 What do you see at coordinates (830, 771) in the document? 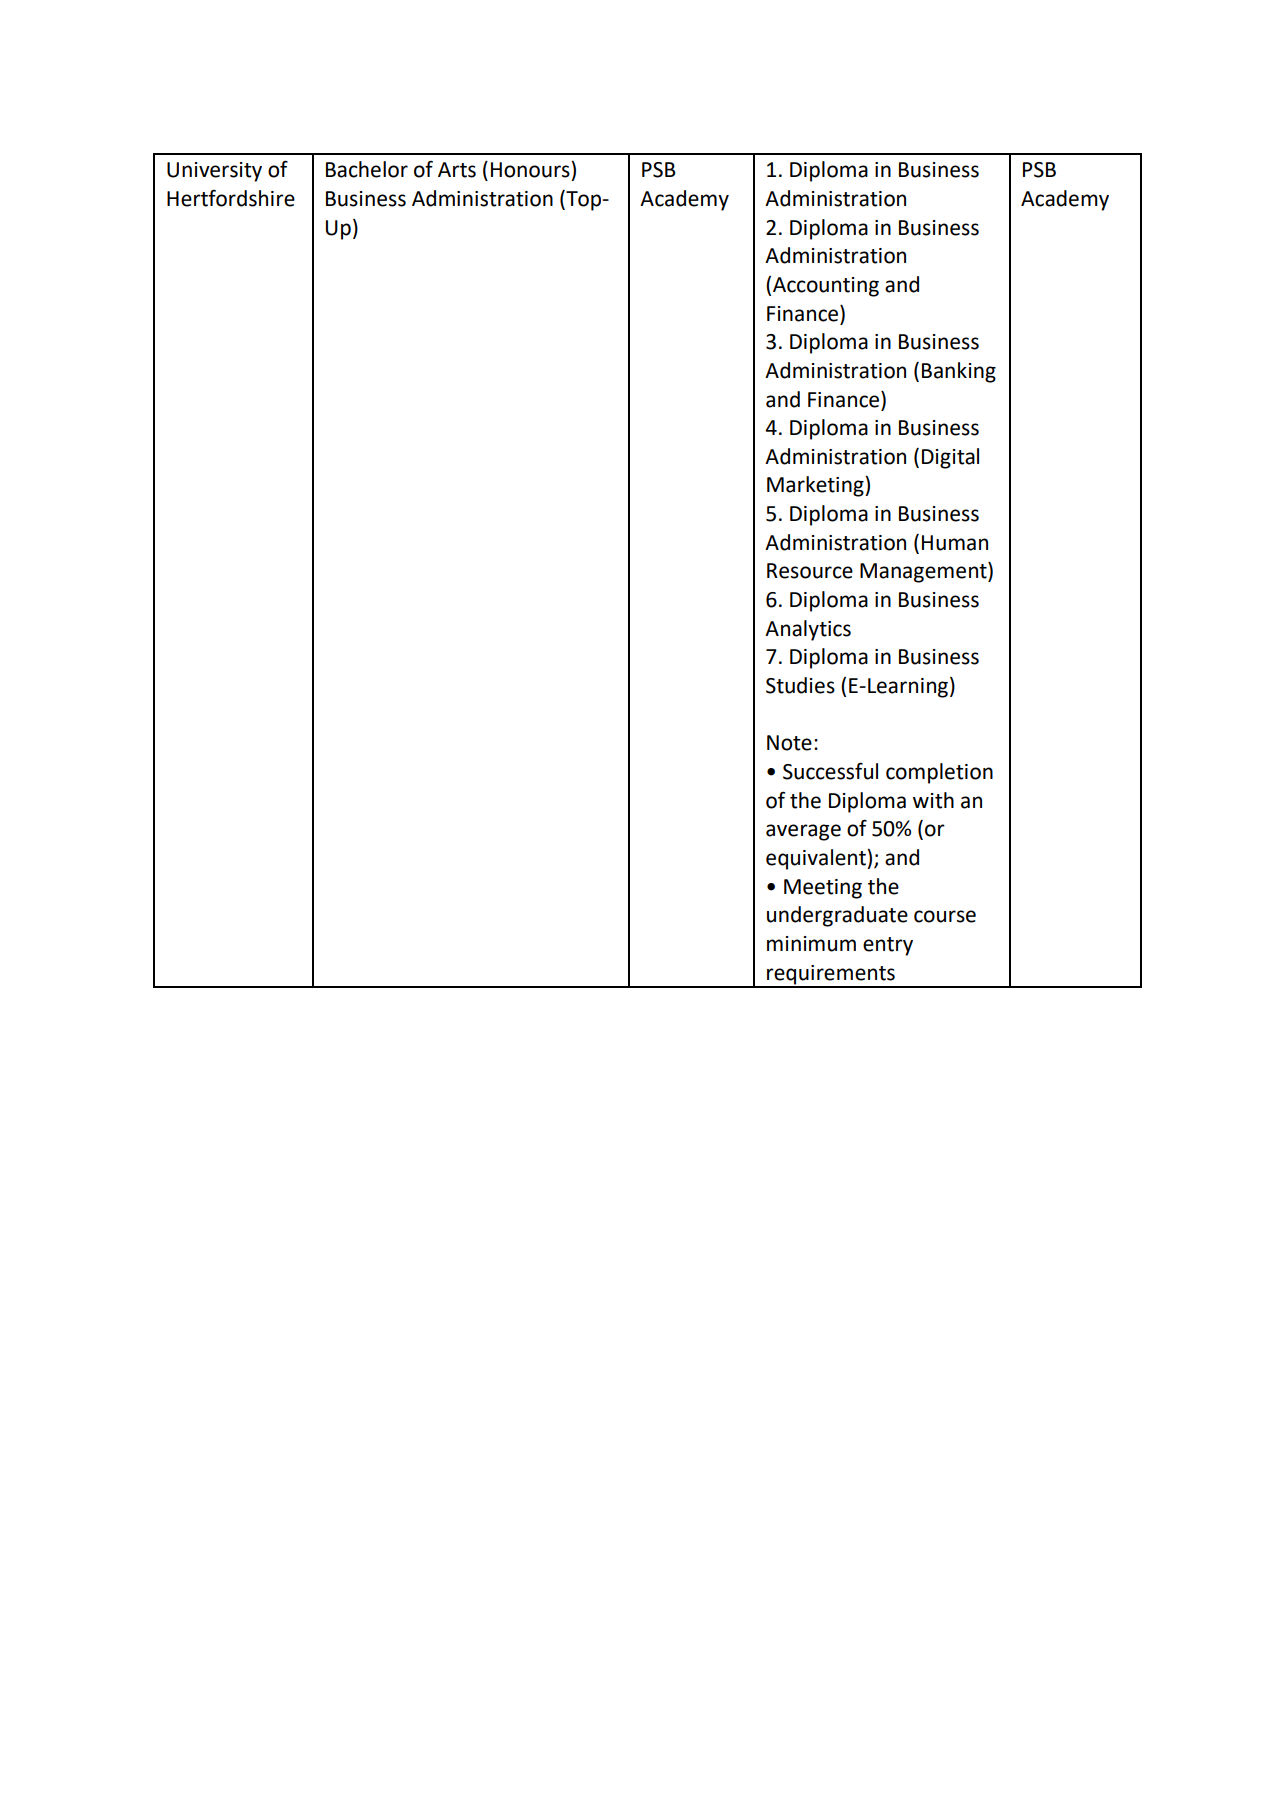
I see `Successful` at bounding box center [830, 771].
